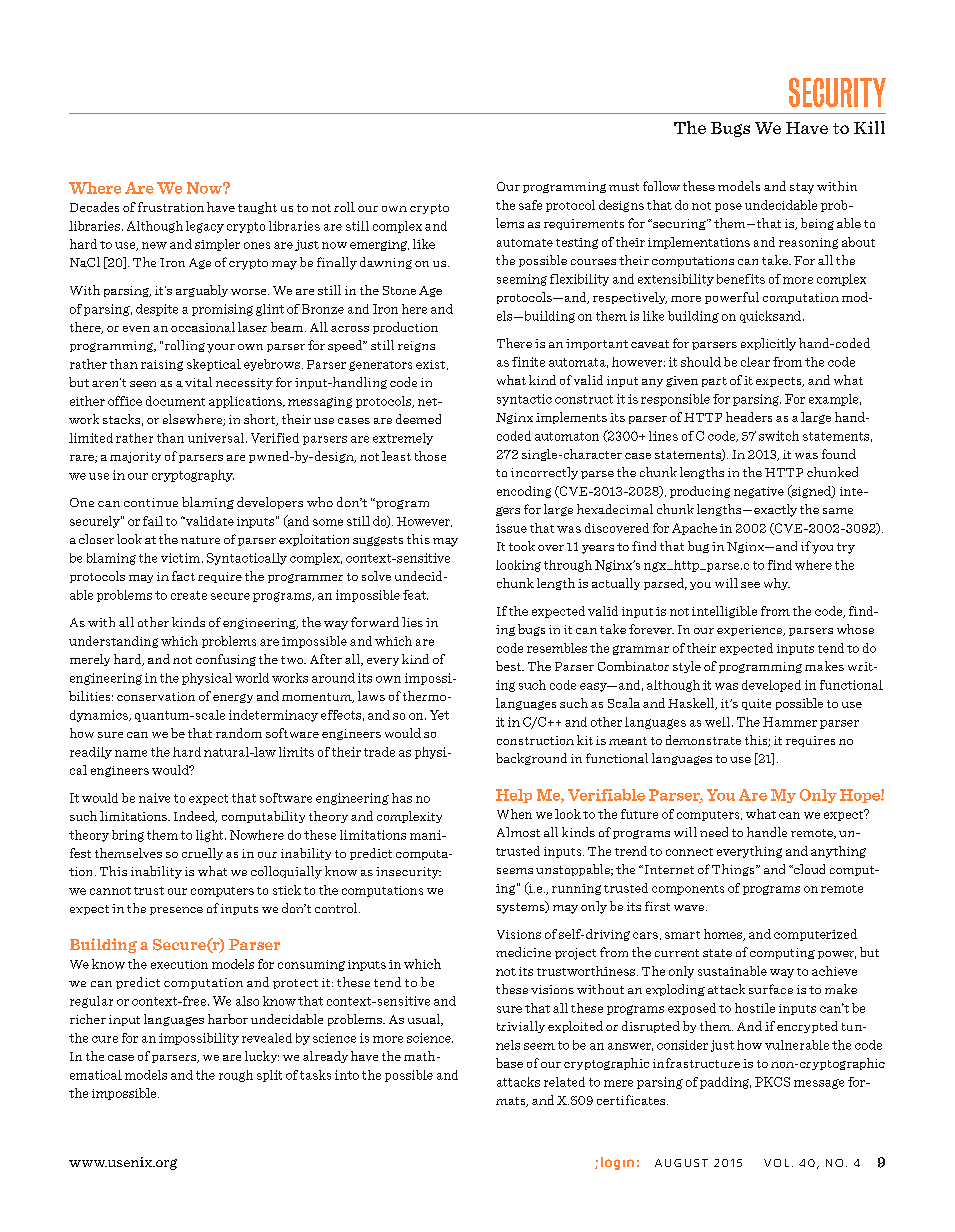 Image resolution: width=955 pixels, height=1232 pixels. I want to click on create, so click(189, 595).
